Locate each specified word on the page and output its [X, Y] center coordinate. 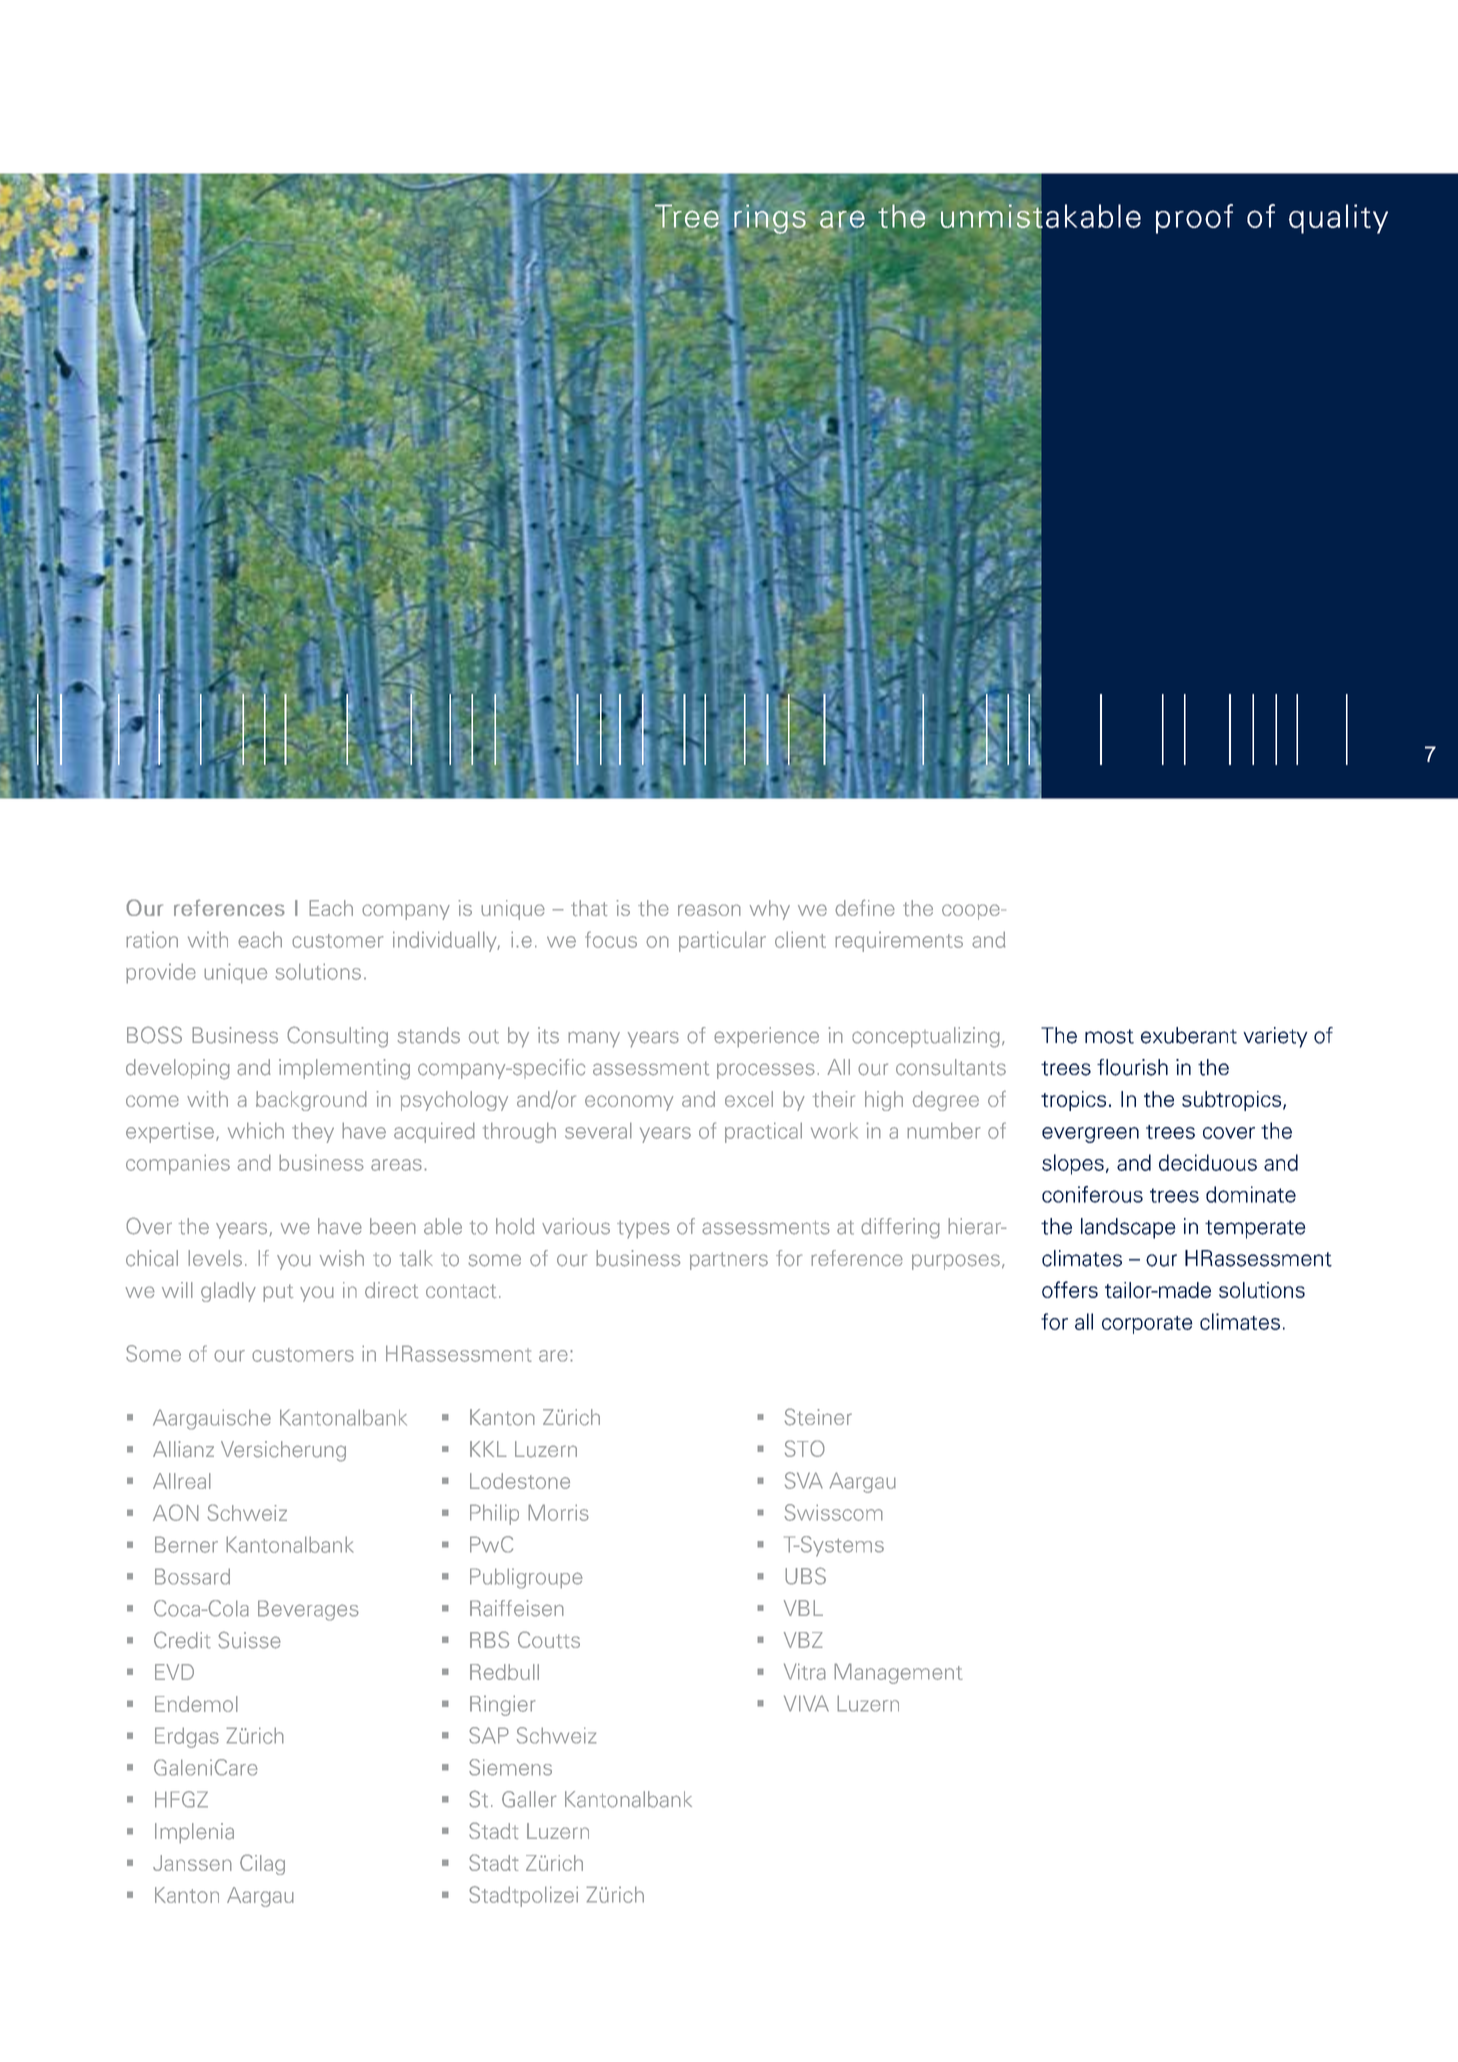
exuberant [1189, 1035]
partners [729, 1261]
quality [1338, 219]
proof [1194, 219]
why [770, 910]
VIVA [806, 1703]
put [278, 1293]
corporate [1147, 1325]
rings [769, 219]
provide [161, 973]
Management [898, 1673]
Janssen [192, 1863]
